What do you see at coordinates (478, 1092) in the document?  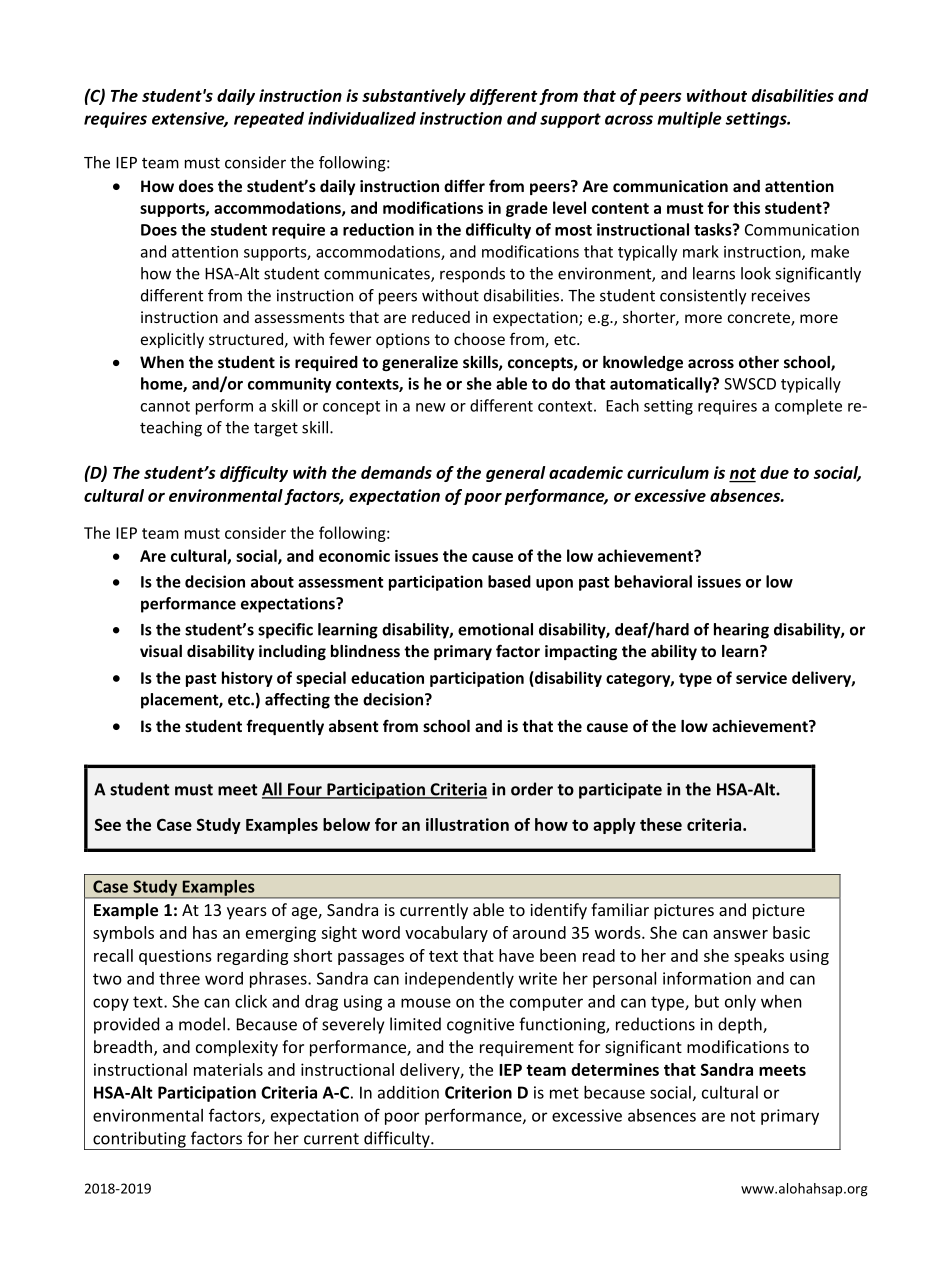 I see `Criterion` at bounding box center [478, 1092].
